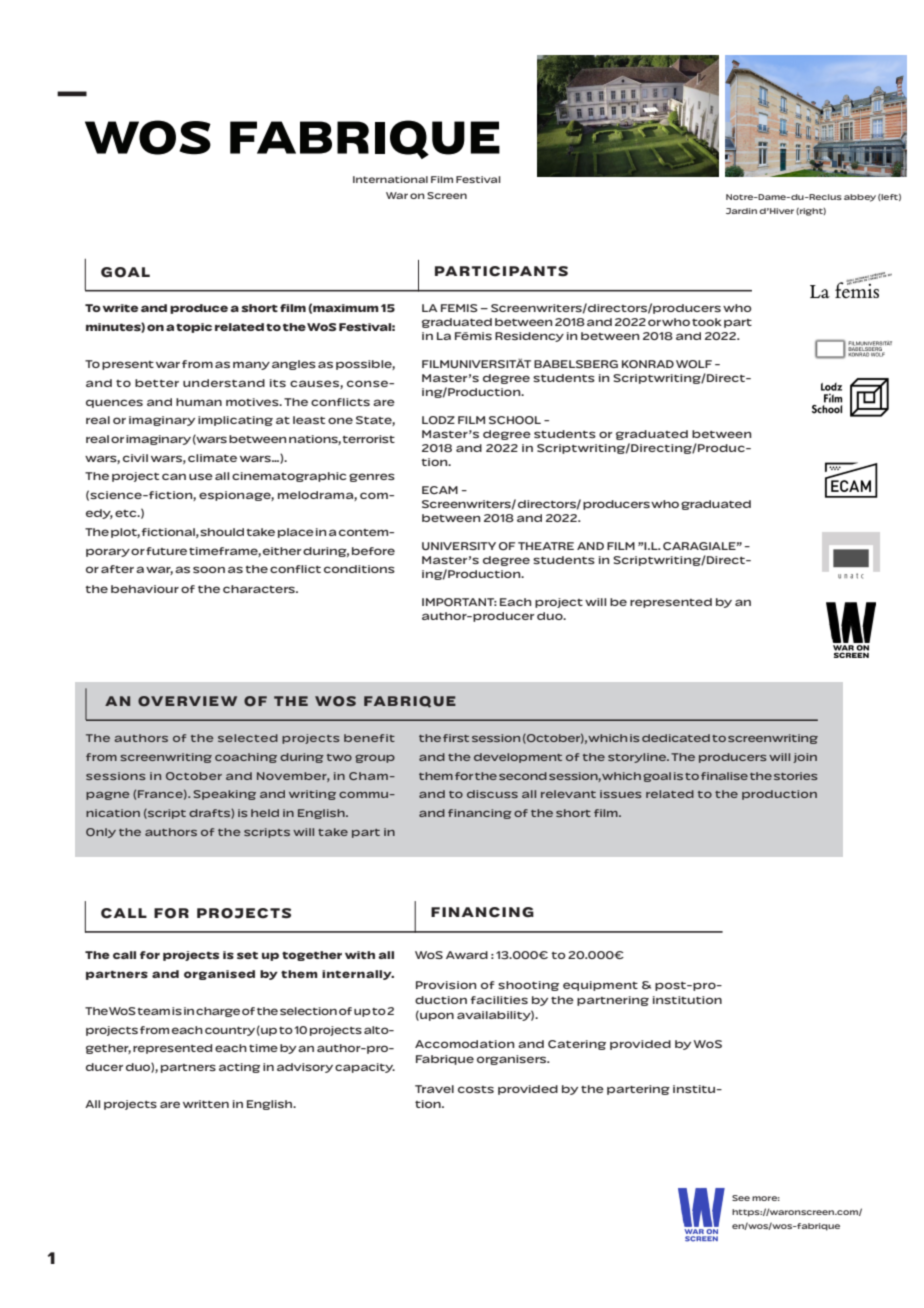  Describe the element at coordinates (805, 758) in the screenshot. I see `join` at that location.
